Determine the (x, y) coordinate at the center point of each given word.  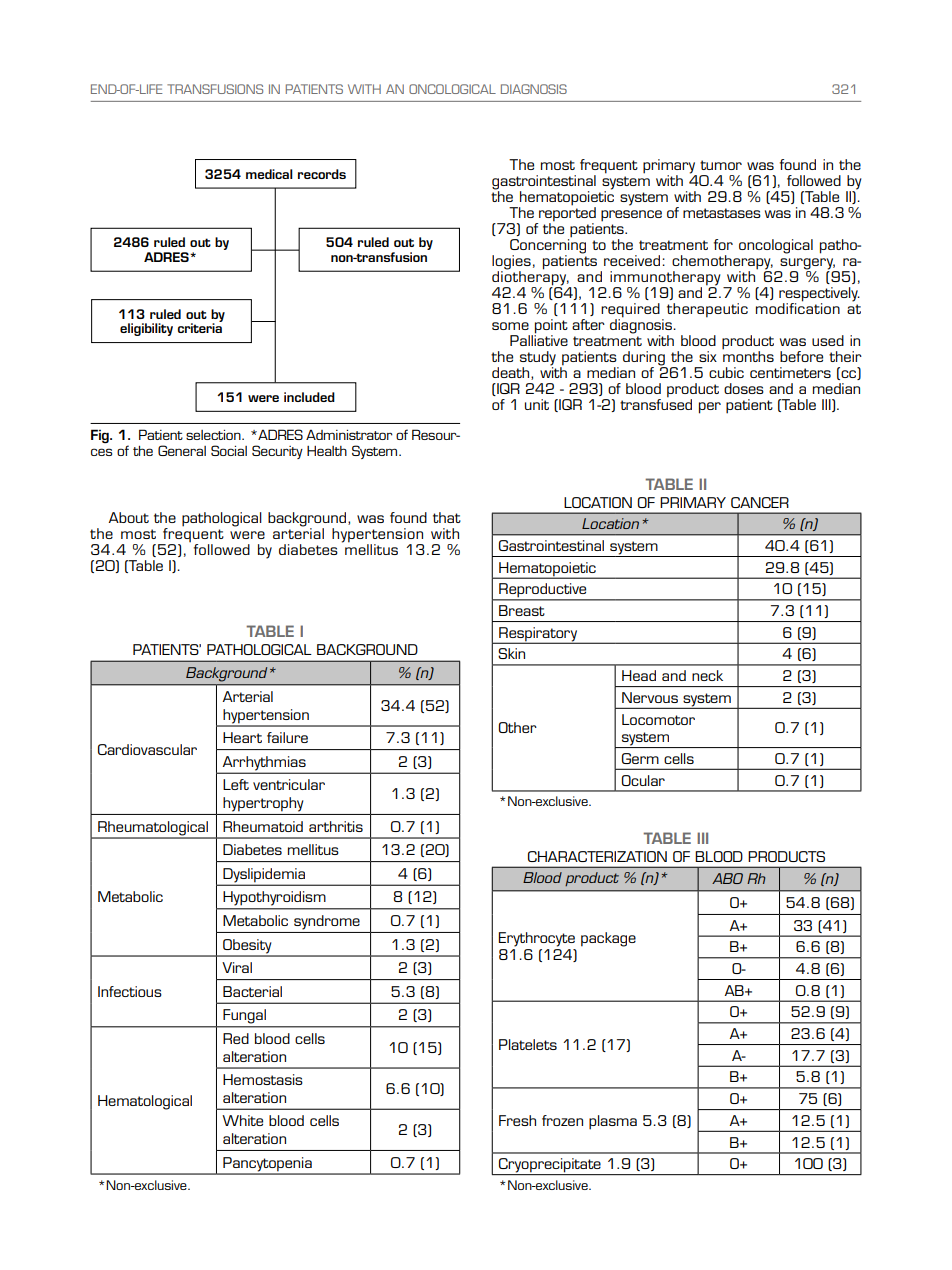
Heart (242, 737)
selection (214, 435)
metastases (722, 213)
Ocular (643, 780)
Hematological (145, 1102)
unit (537, 404)
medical (269, 174)
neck (707, 675)
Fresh (517, 1120)
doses (744, 388)
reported (566, 214)
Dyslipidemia (264, 876)
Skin (511, 653)
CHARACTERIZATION (597, 856)
